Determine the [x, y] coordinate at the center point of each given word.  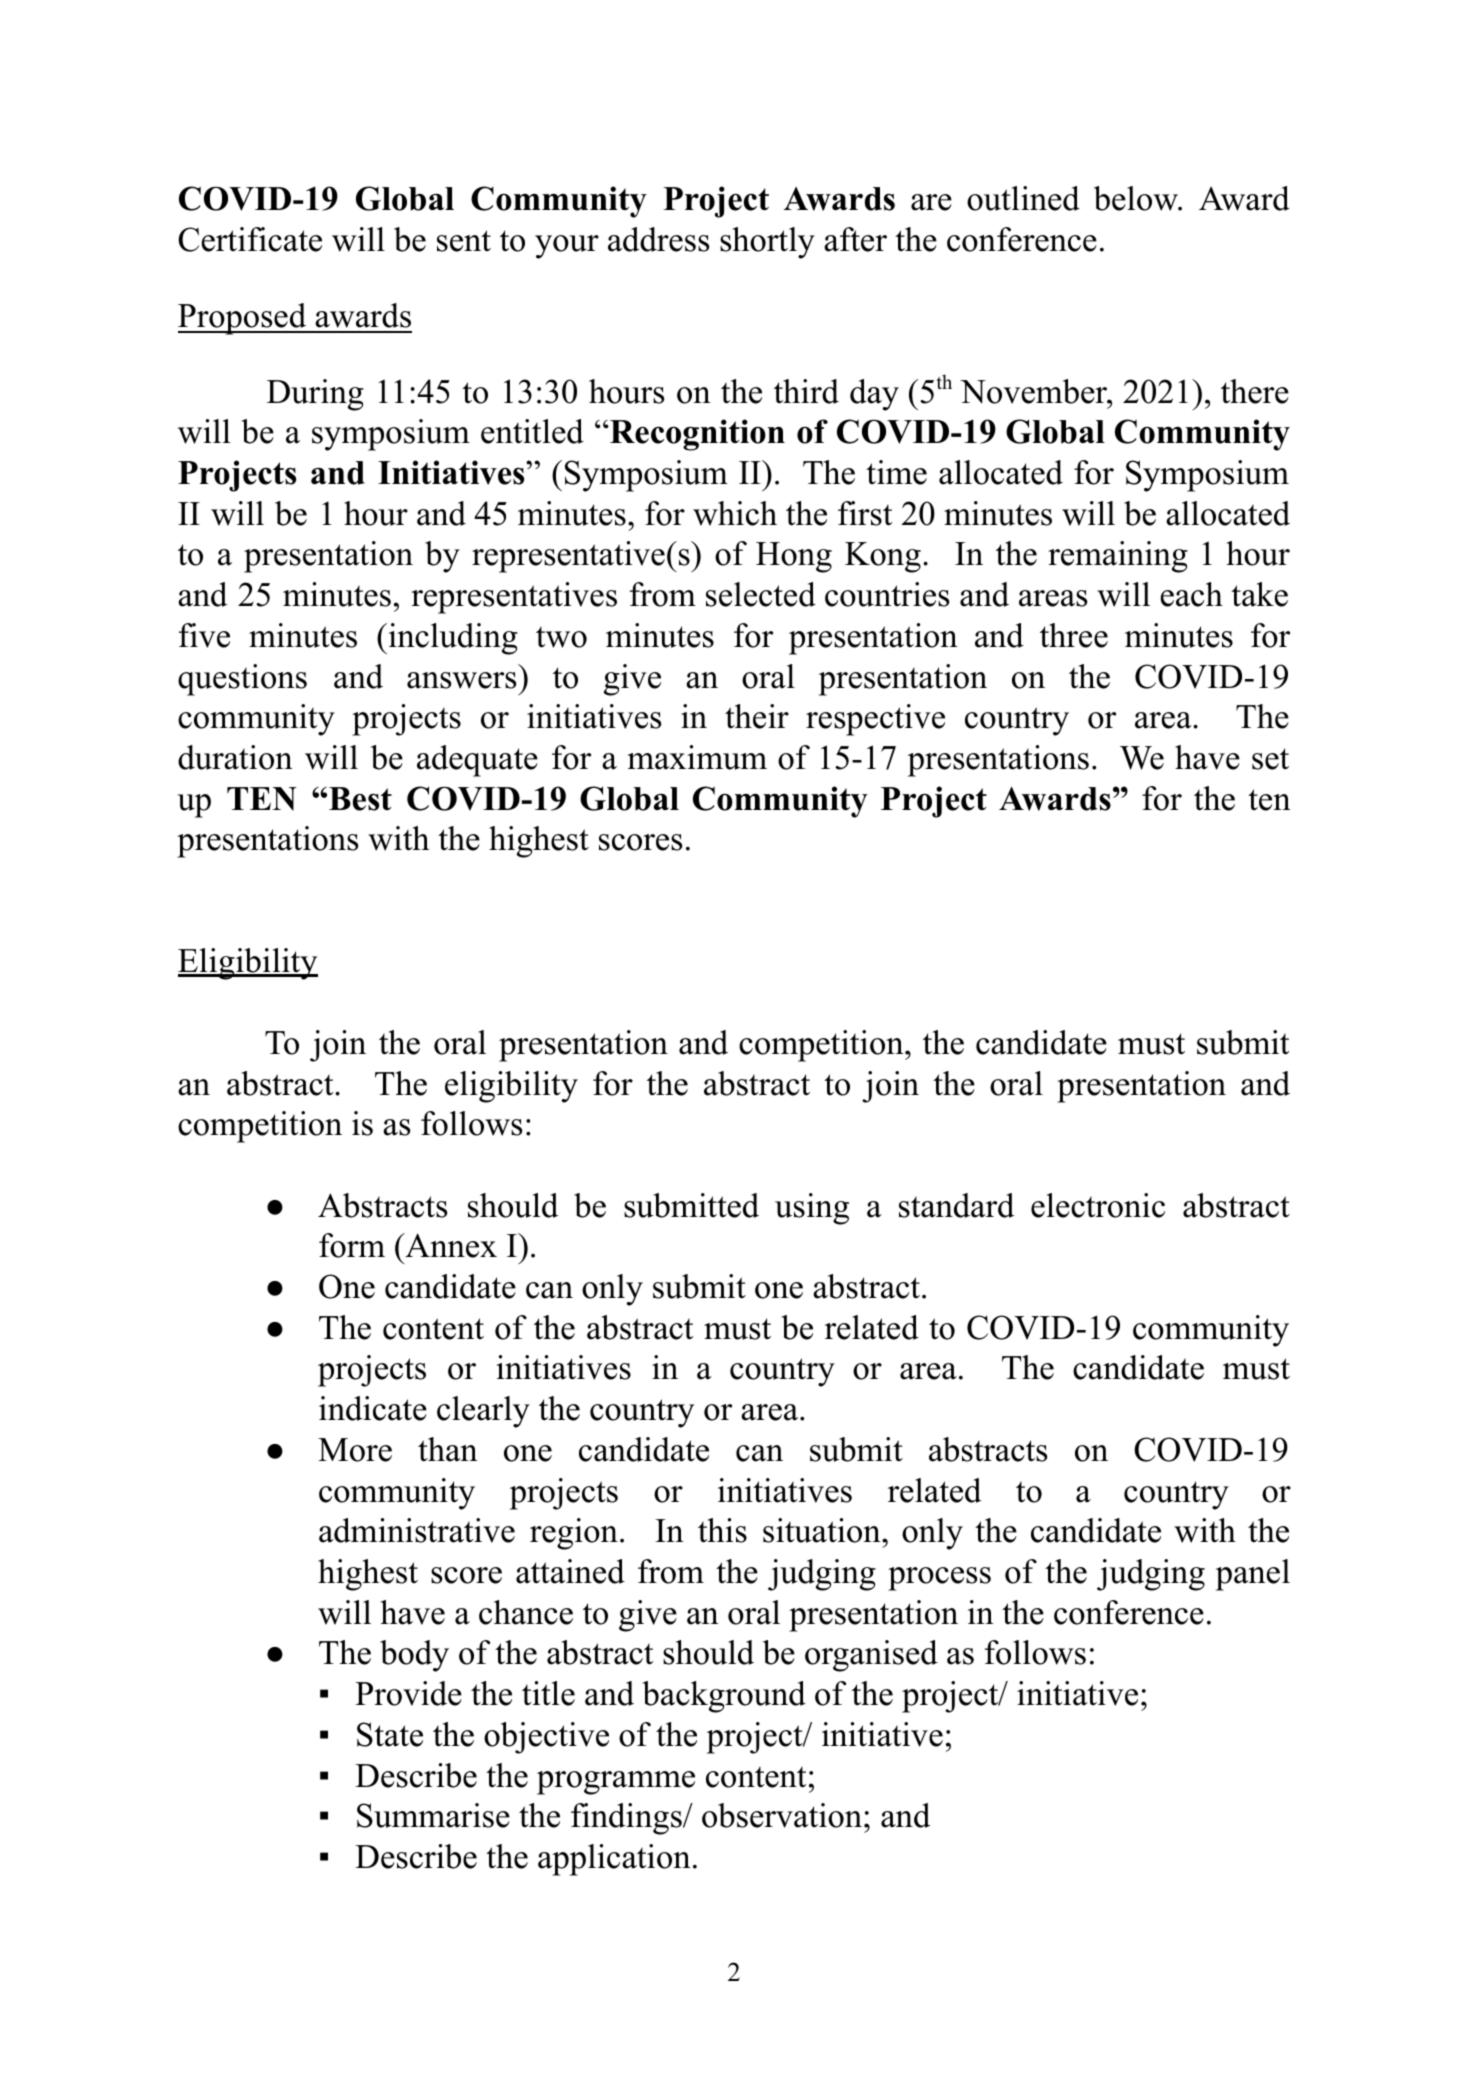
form [352, 1245]
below [1137, 198]
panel [1253, 1575]
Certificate [250, 239]
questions [242, 680]
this [722, 1530]
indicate [373, 1408]
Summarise [433, 1815]
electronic [1098, 1205]
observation [783, 1815]
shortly [767, 243]
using [812, 1209]
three [1074, 635]
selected [761, 594]
